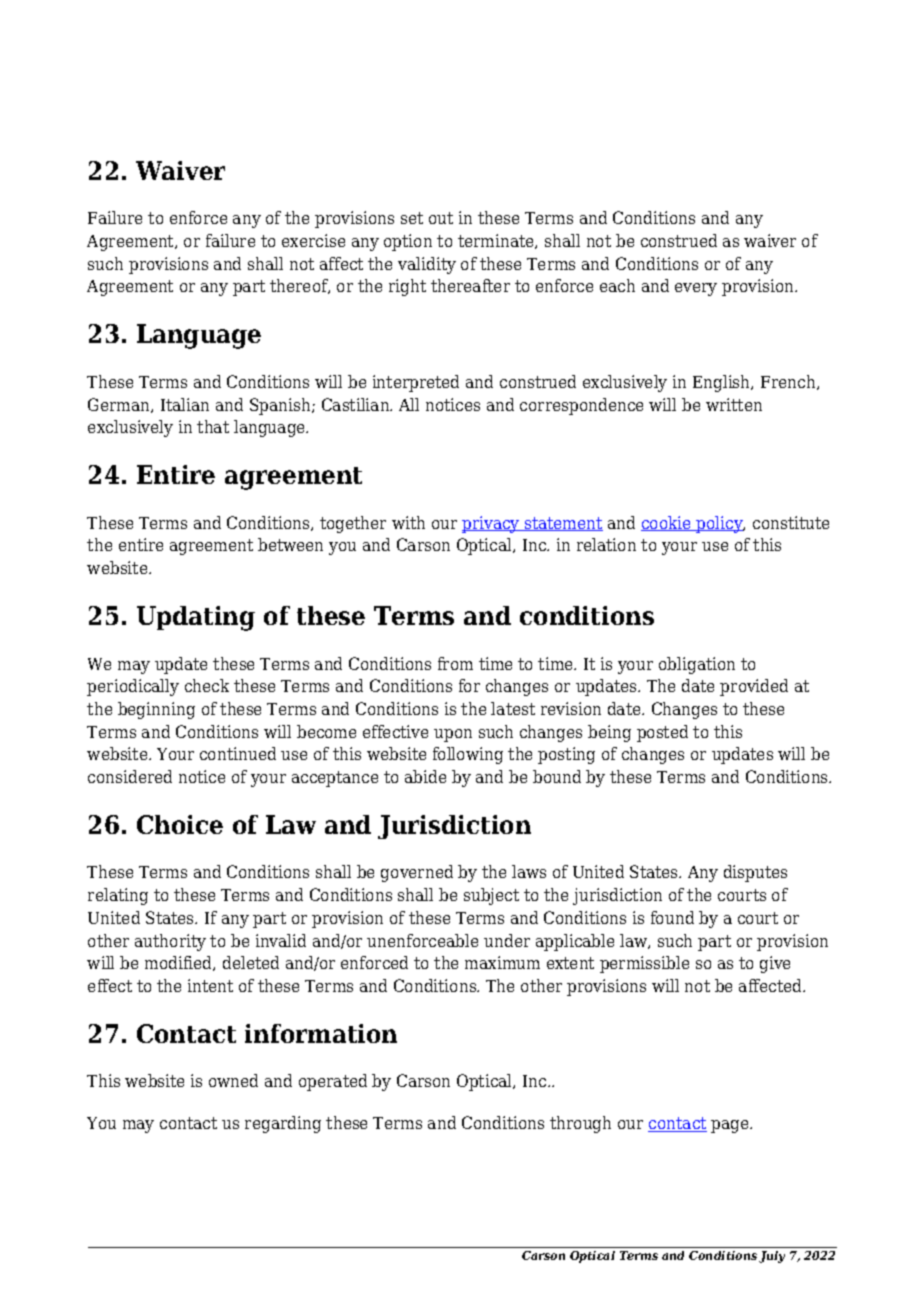 This image has height=1308, width=924. Describe the element at coordinates (313, 240) in the image. I see `exercise` at that location.
